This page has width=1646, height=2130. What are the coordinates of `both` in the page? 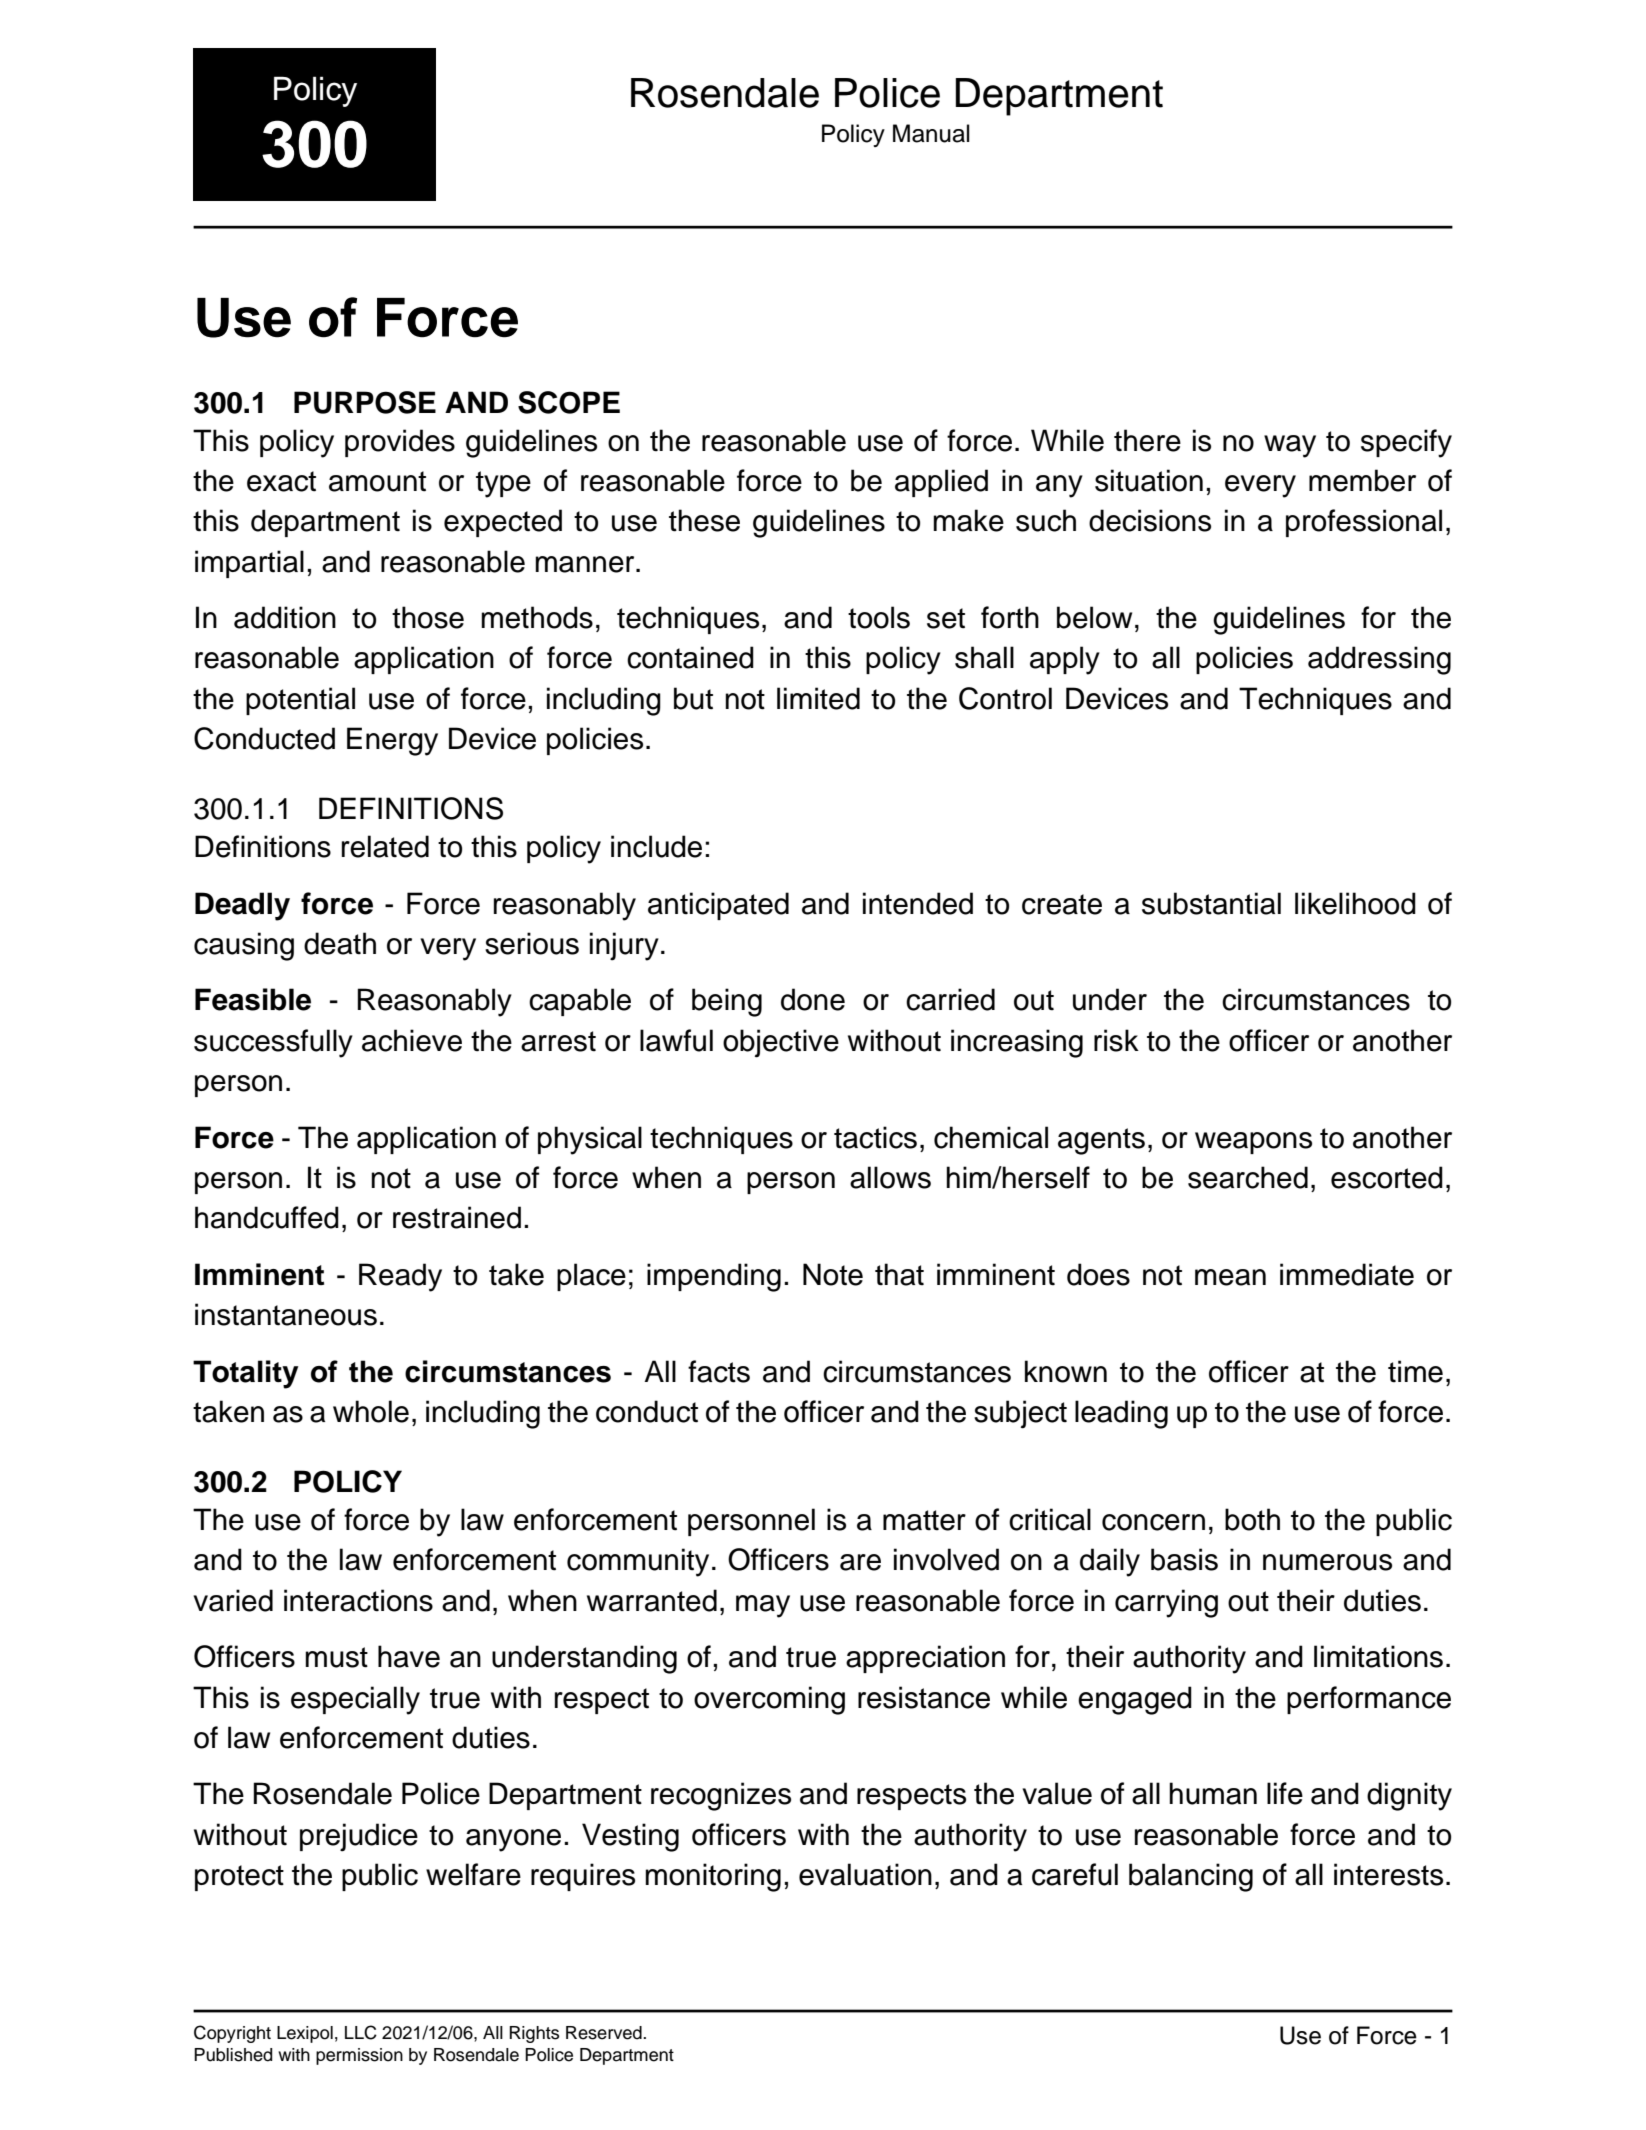 It's located at (1252, 1519).
